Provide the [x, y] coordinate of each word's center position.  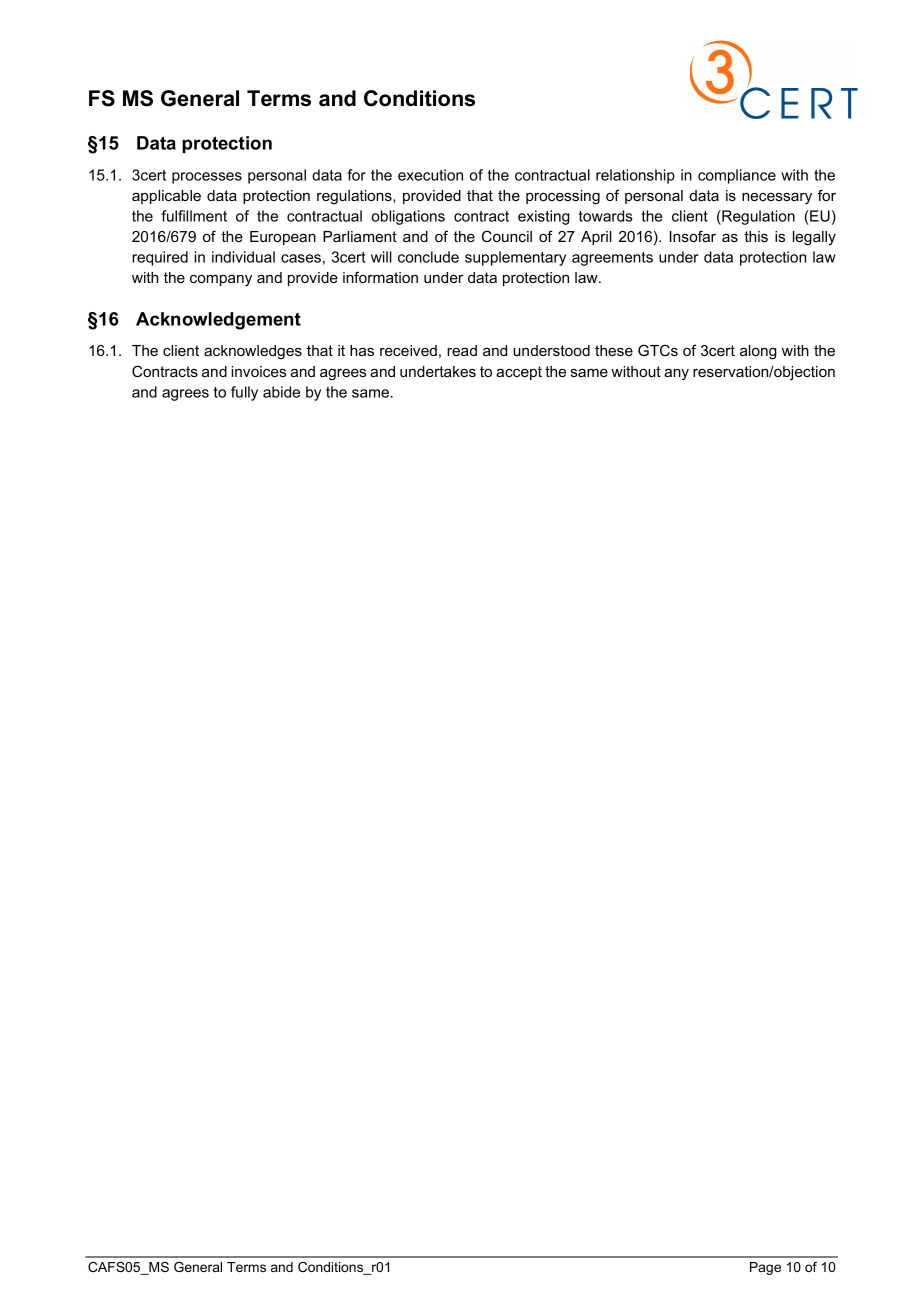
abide [281, 392]
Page [765, 1268]
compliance [737, 176]
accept [519, 373]
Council [507, 236]
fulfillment [194, 216]
